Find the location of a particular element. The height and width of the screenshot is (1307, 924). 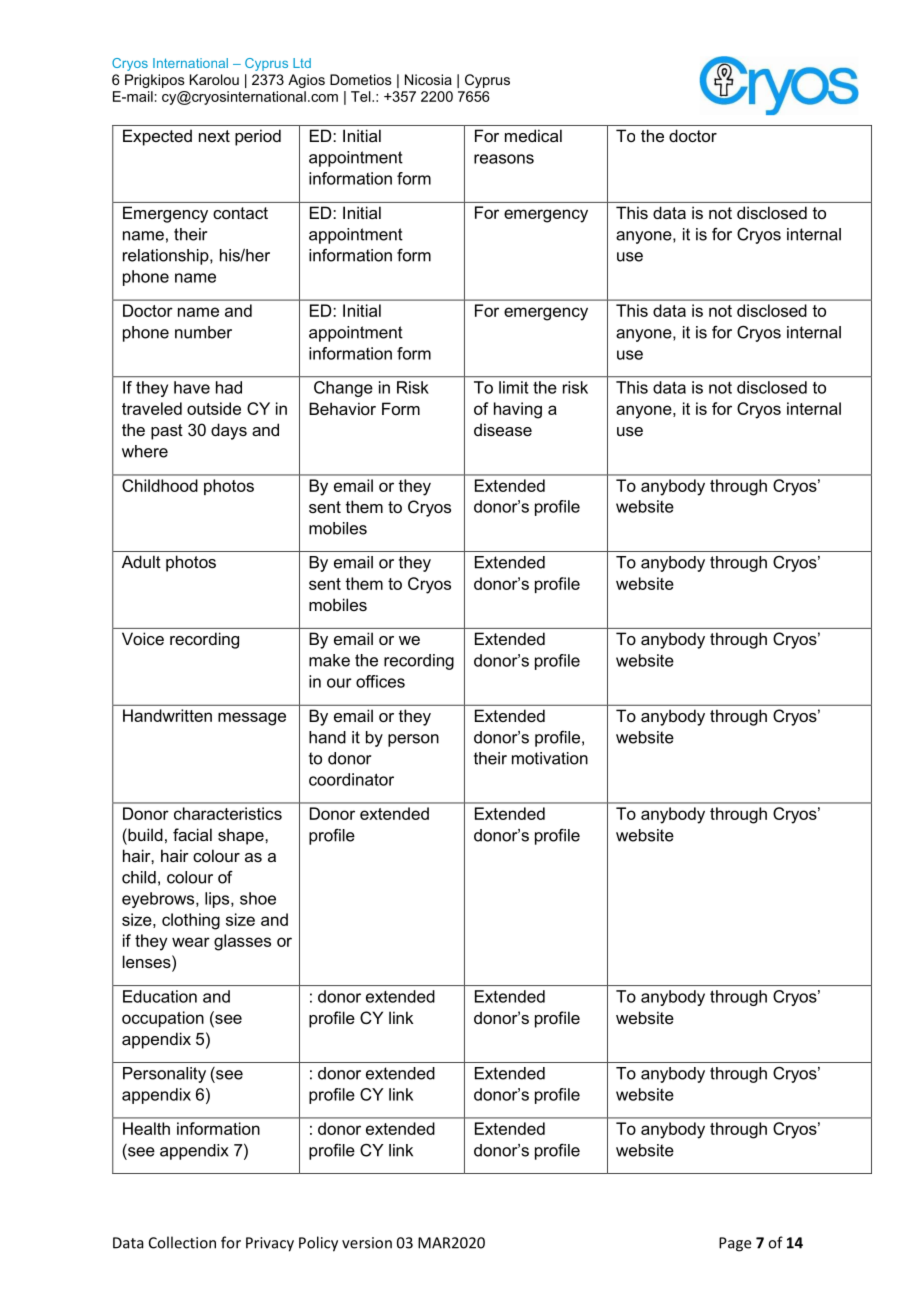

days is located at coordinates (229, 431).
